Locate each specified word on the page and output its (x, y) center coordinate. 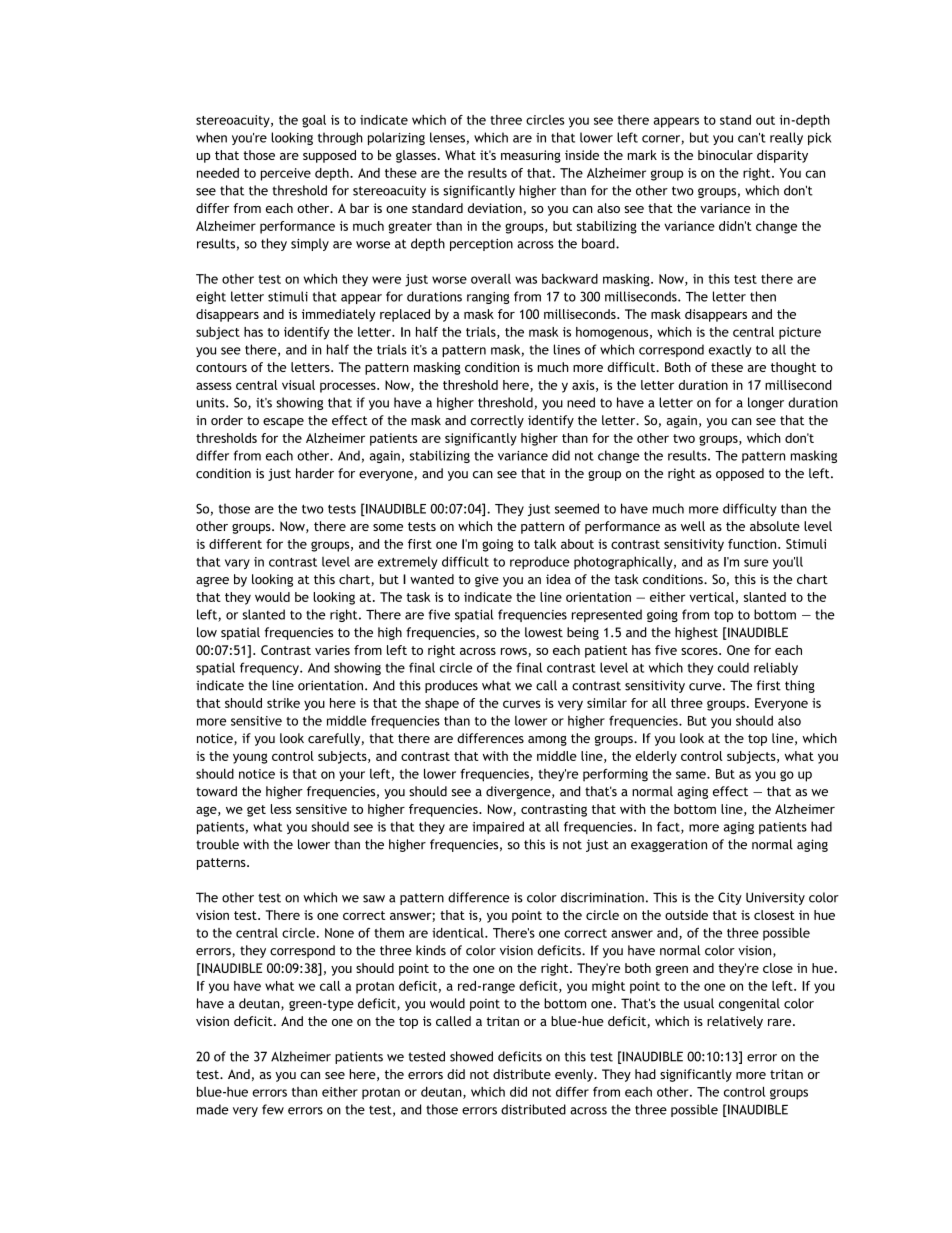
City (730, 898)
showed (471, 1056)
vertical (711, 597)
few (273, 1109)
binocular (725, 155)
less (281, 809)
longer (766, 403)
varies (332, 650)
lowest (544, 632)
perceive (286, 174)
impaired (498, 827)
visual (298, 385)
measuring (531, 156)
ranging (488, 298)
